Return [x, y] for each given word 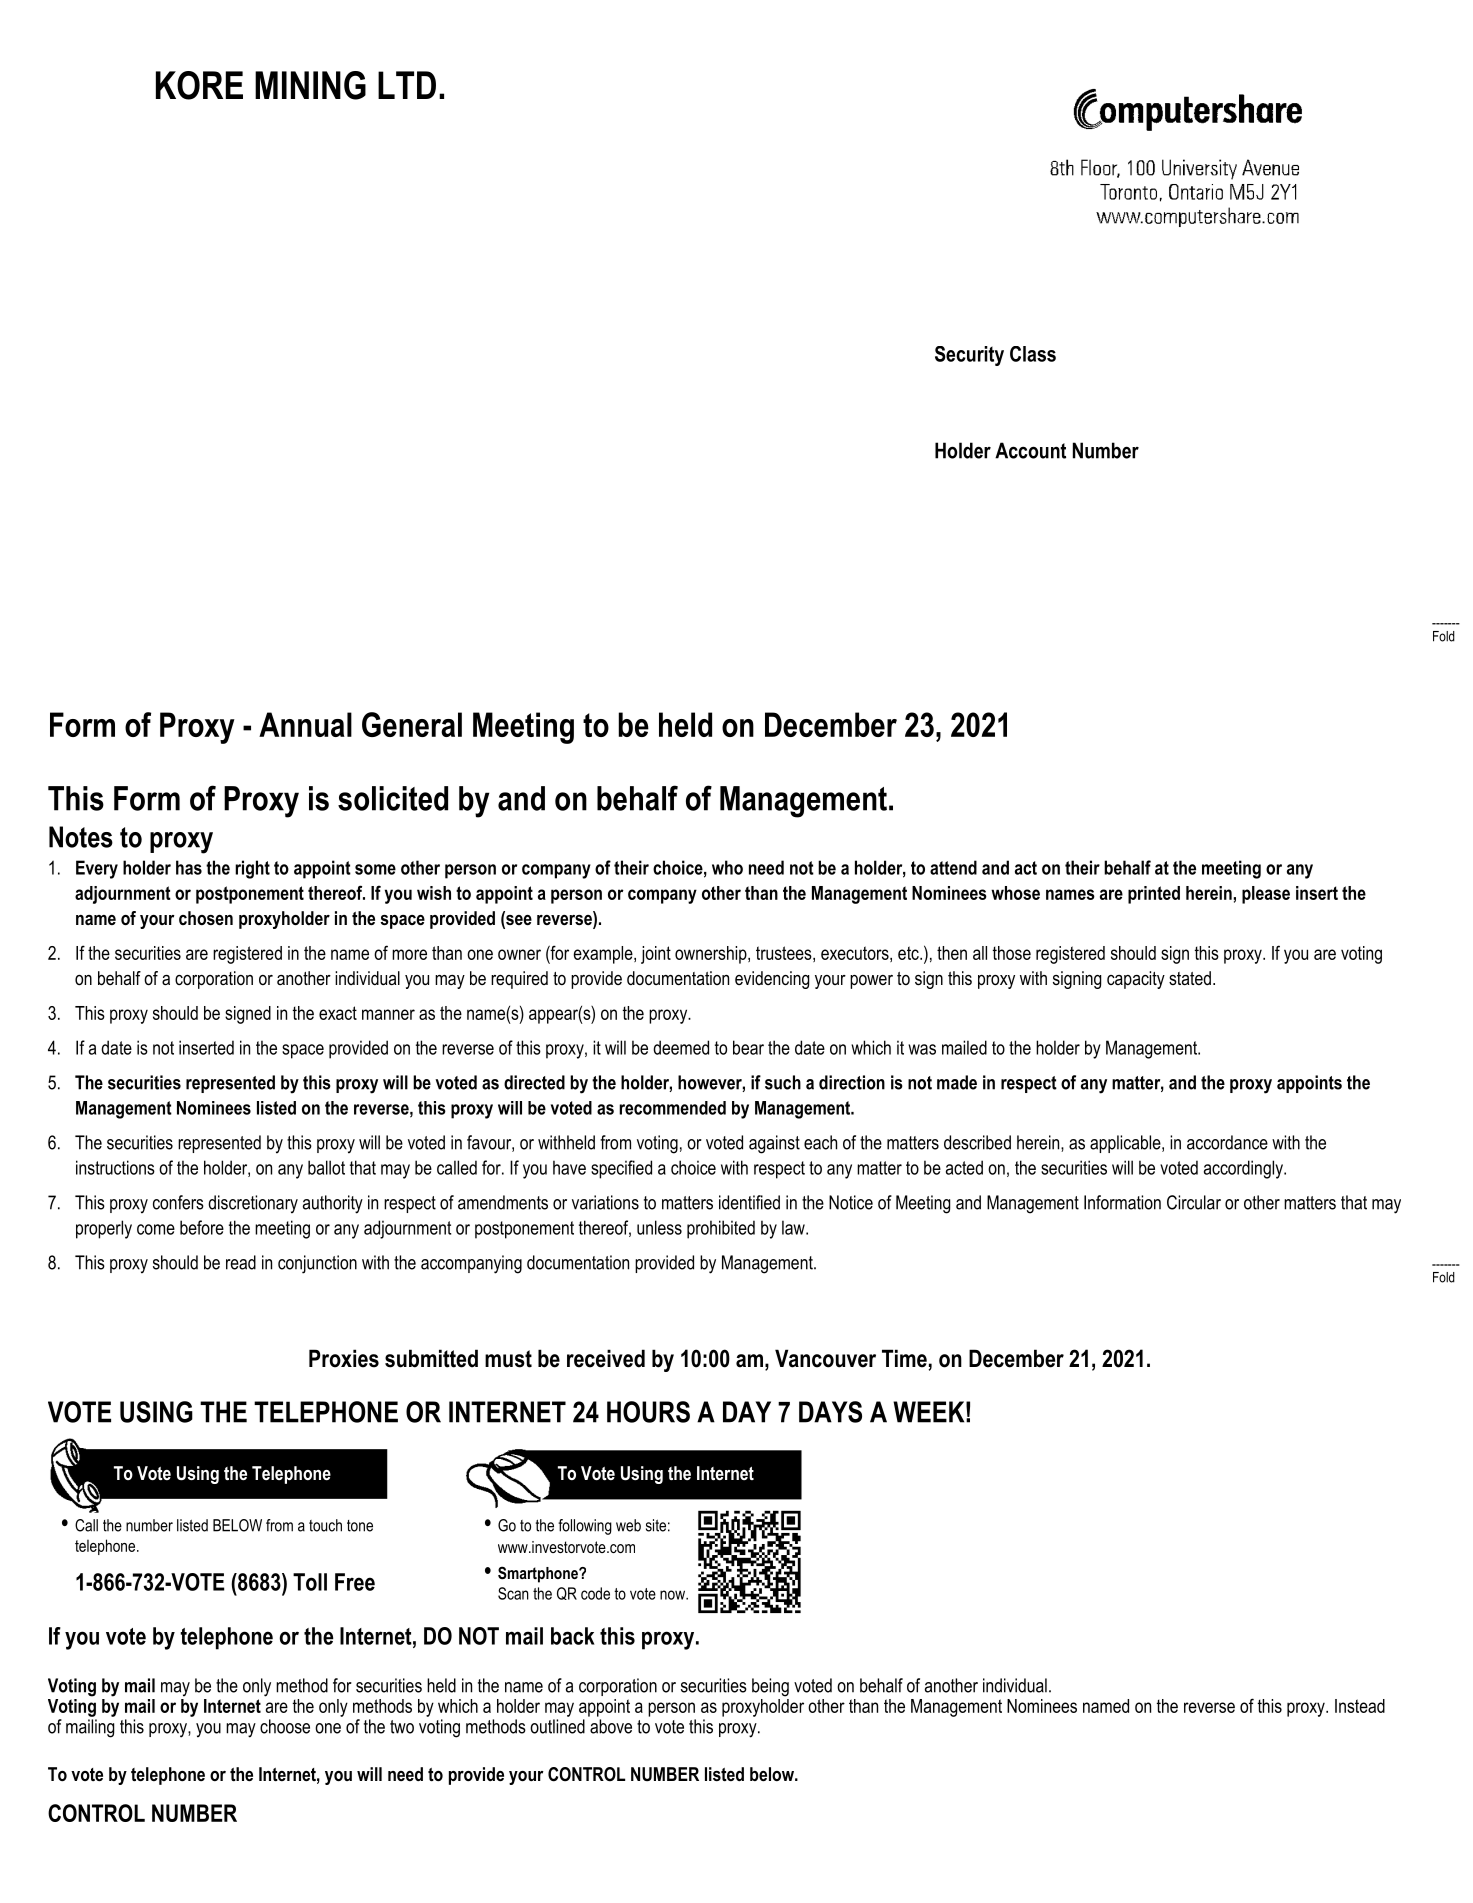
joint [656, 955]
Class [1033, 354]
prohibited [721, 1229]
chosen [206, 918]
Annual [305, 724]
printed [1154, 895]
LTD [407, 85]
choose [285, 1726]
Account [1030, 450]
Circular [1194, 1202]
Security [969, 356]
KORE [199, 85]
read [241, 1262]
